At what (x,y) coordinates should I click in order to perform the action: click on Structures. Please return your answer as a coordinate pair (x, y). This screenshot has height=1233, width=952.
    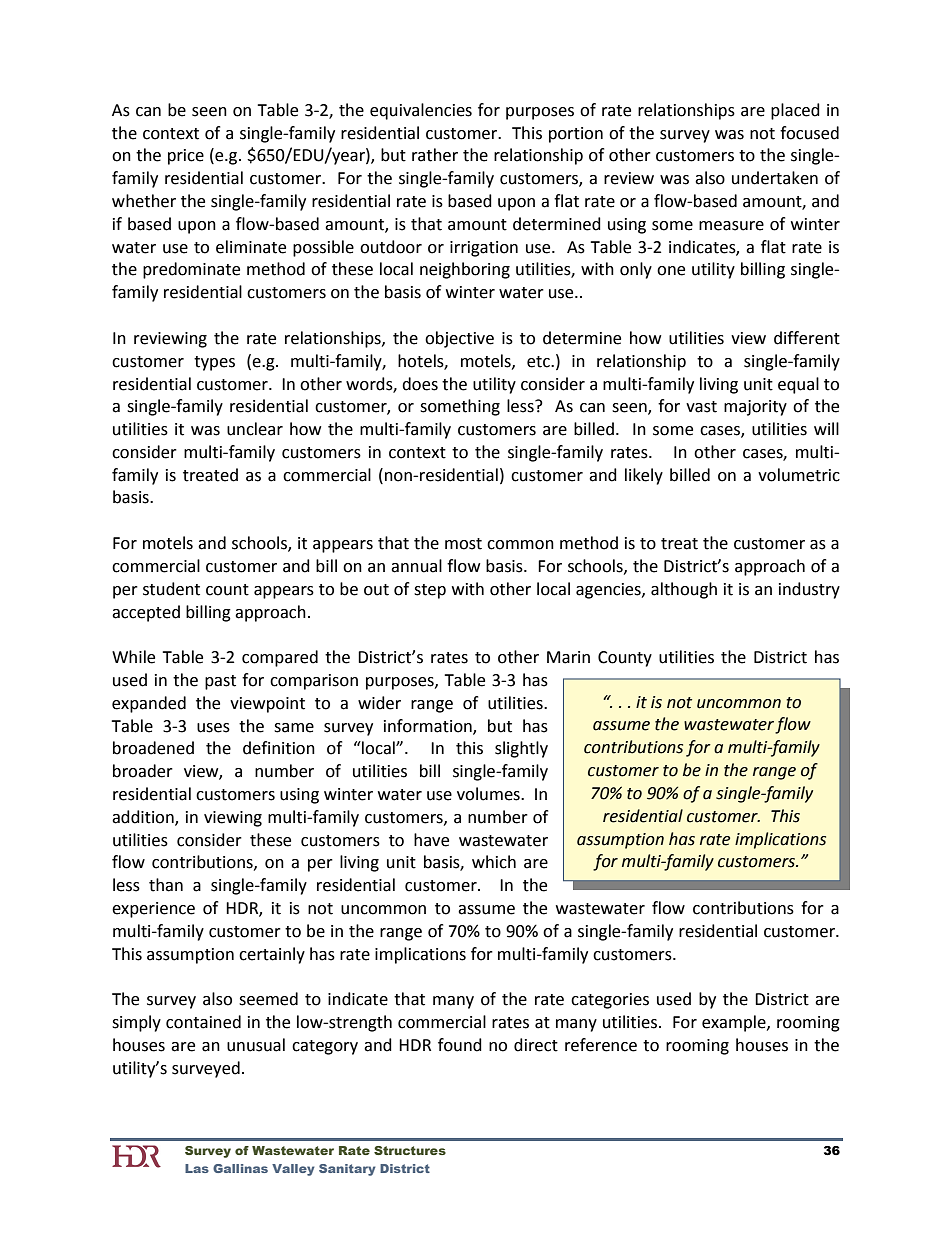
    Looking at the image, I should click on (410, 1150).
